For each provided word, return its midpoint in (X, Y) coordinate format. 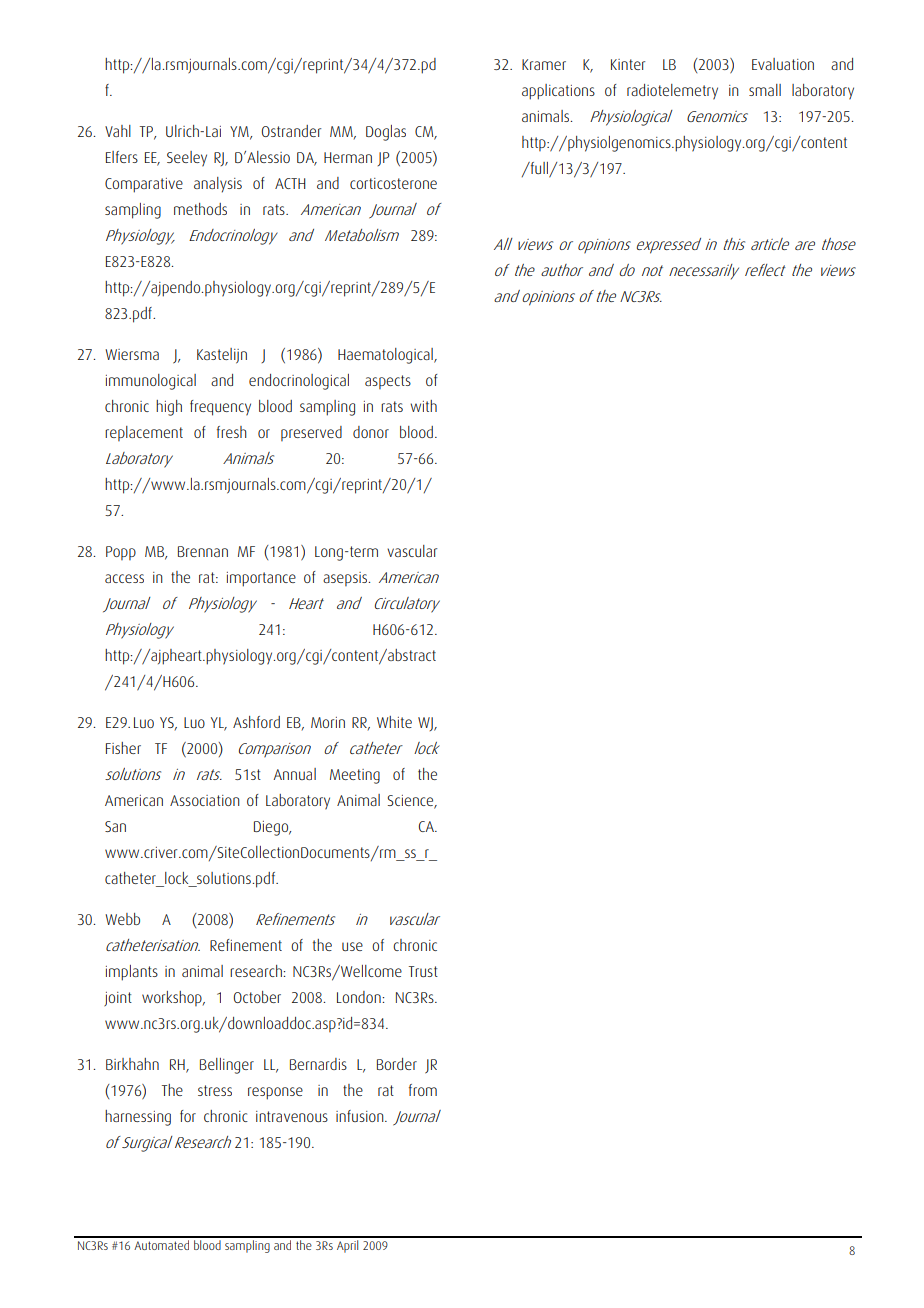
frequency (220, 408)
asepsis (346, 579)
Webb (122, 919)
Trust (423, 971)
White (394, 722)
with (423, 406)
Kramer (544, 64)
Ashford (256, 722)
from (423, 1090)
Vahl (118, 131)
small (765, 90)
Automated (161, 1243)
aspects (388, 382)
